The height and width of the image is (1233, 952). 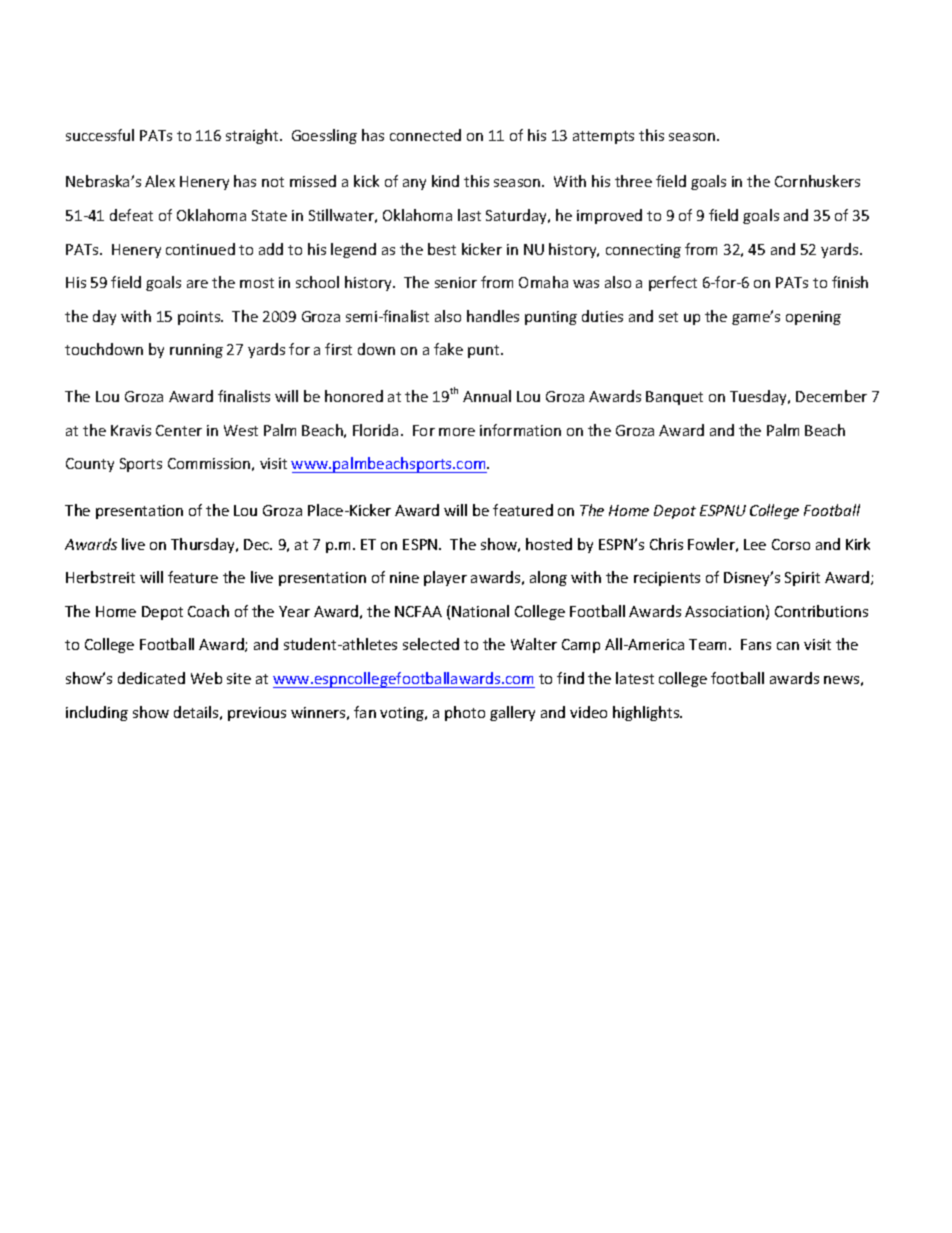 What do you see at coordinates (813, 318) in the image?
I see `opening` at bounding box center [813, 318].
